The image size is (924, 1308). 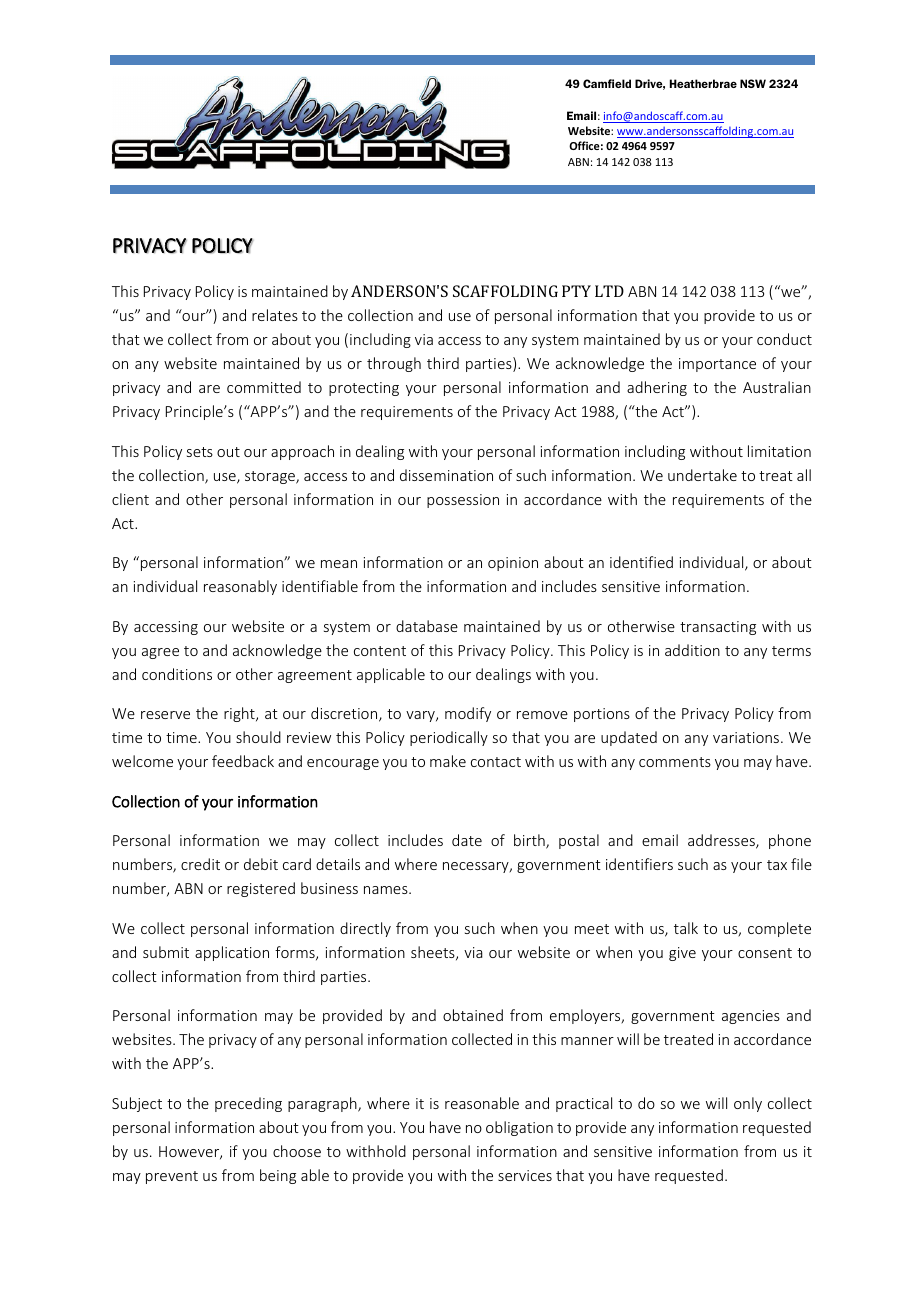 What do you see at coordinates (448, 761) in the screenshot?
I see `make` at bounding box center [448, 761].
